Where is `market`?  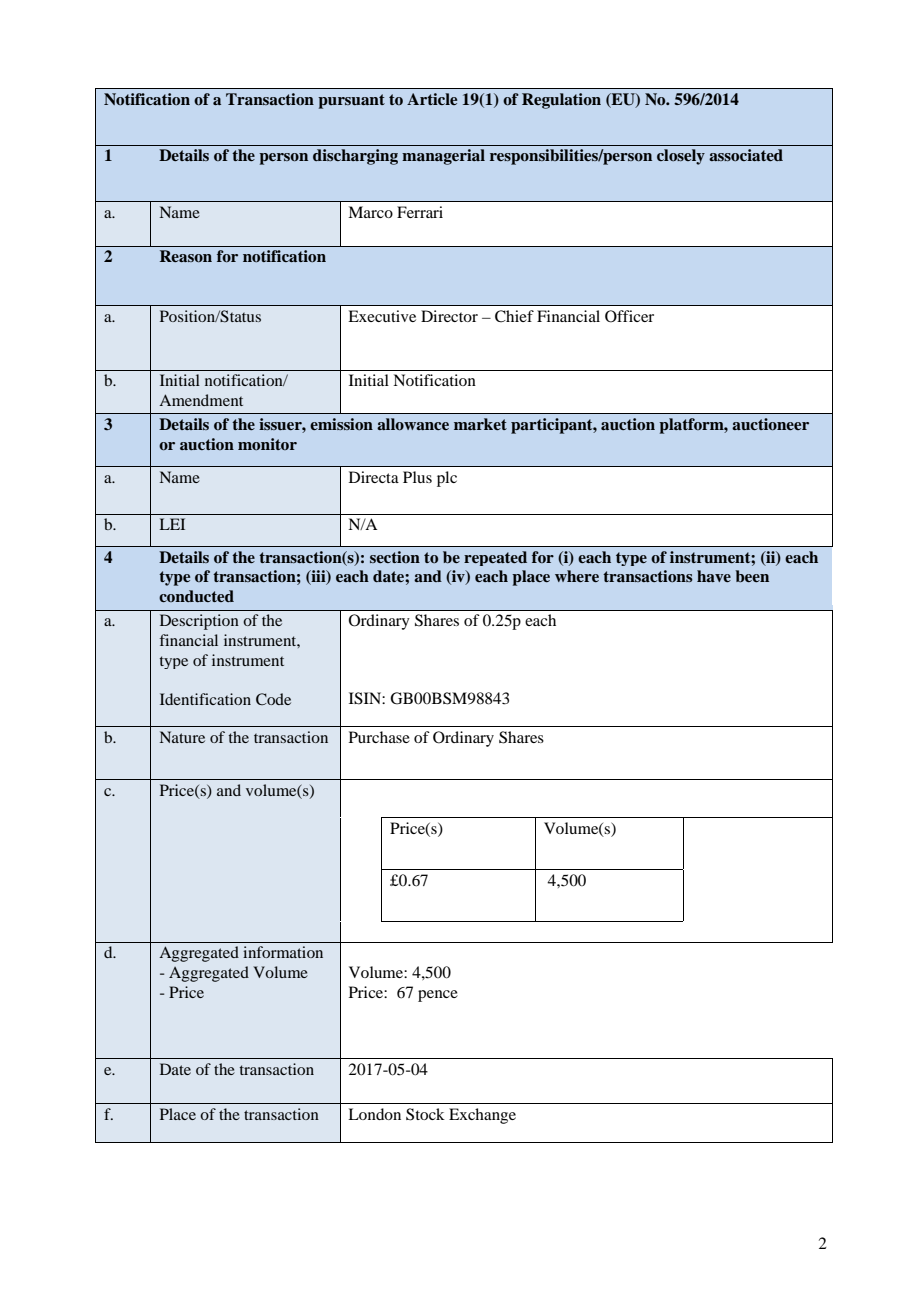 market is located at coordinates (480, 424).
